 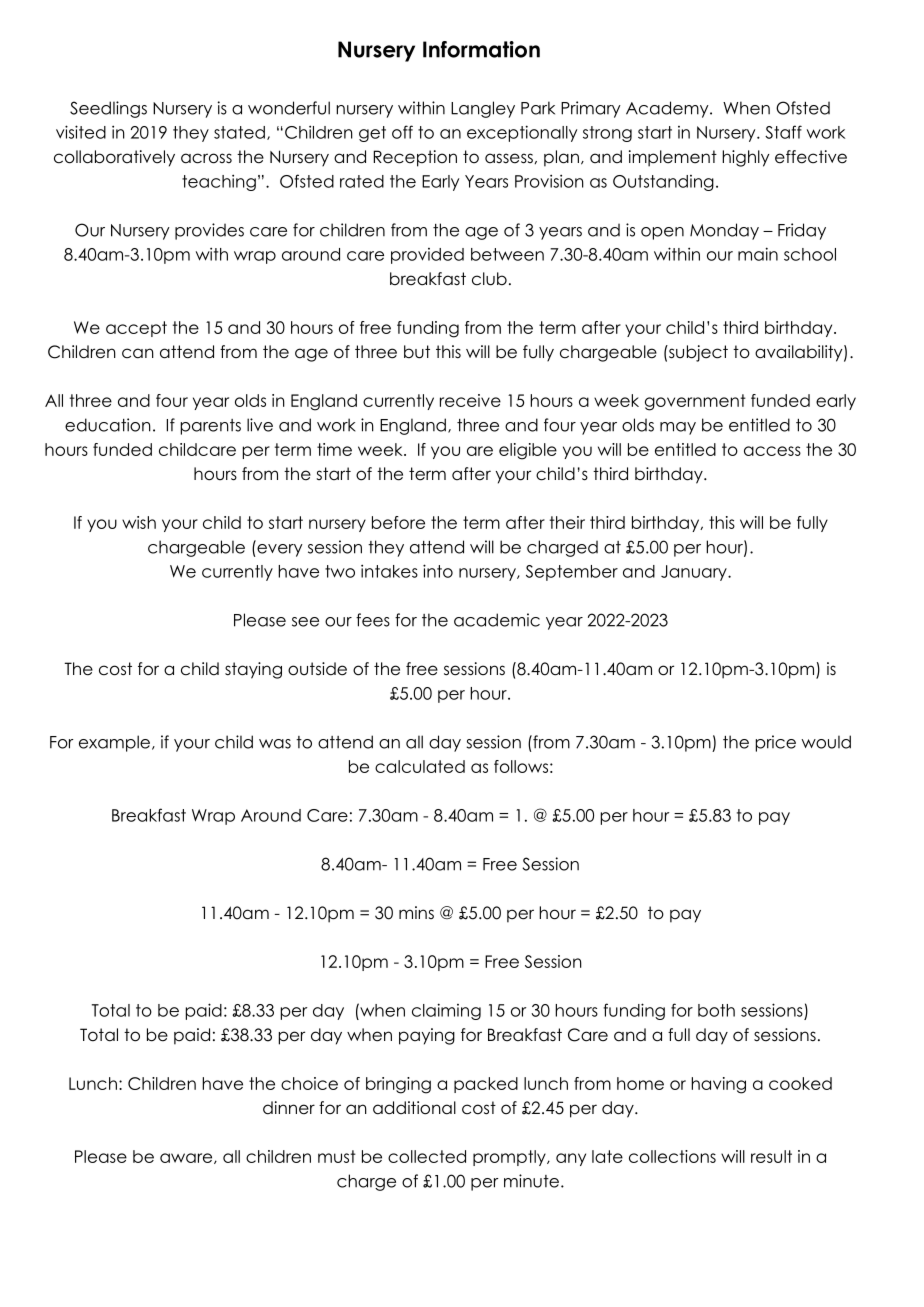 I want to click on academic, so click(x=497, y=620).
